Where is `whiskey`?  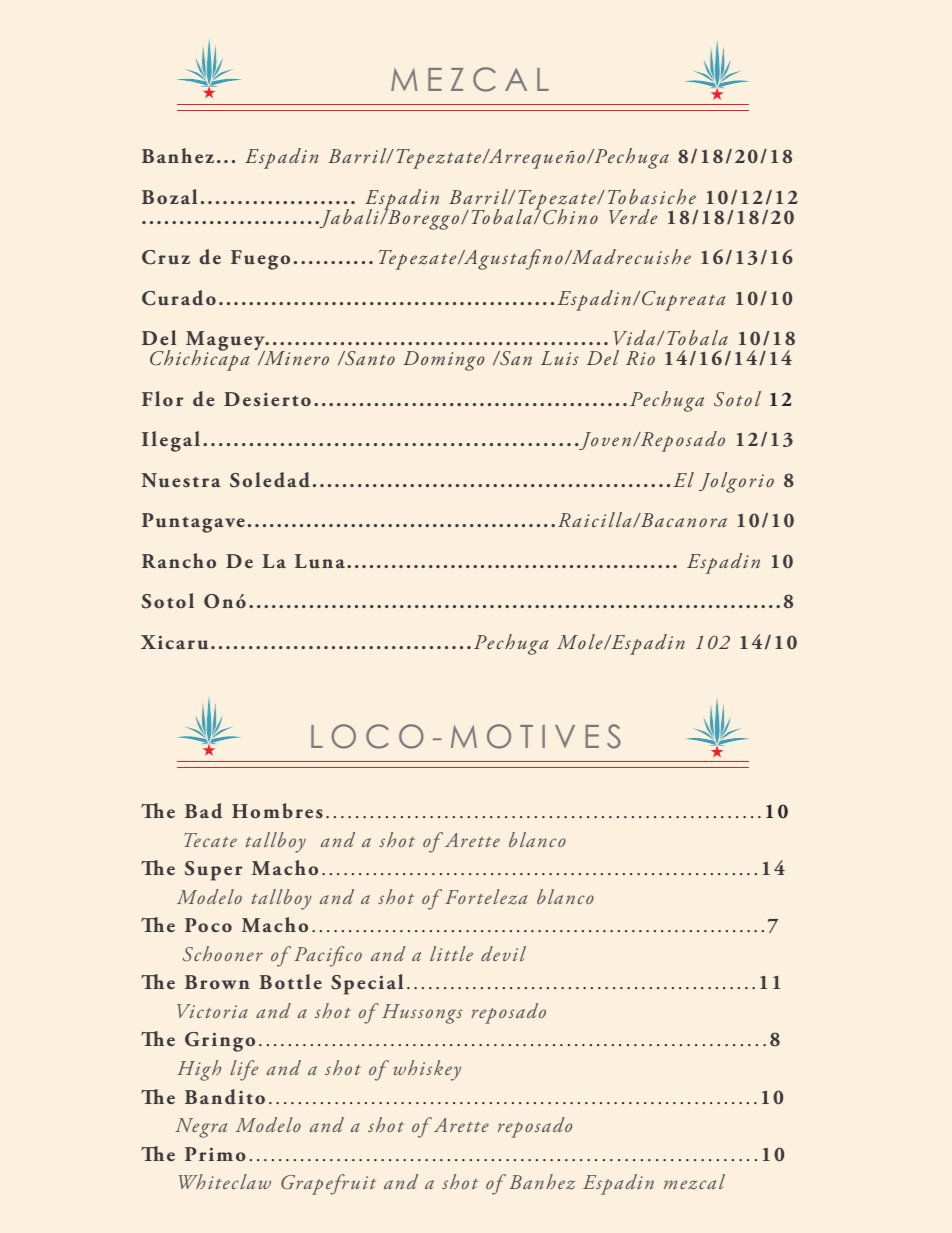 whiskey is located at coordinates (427, 1070).
